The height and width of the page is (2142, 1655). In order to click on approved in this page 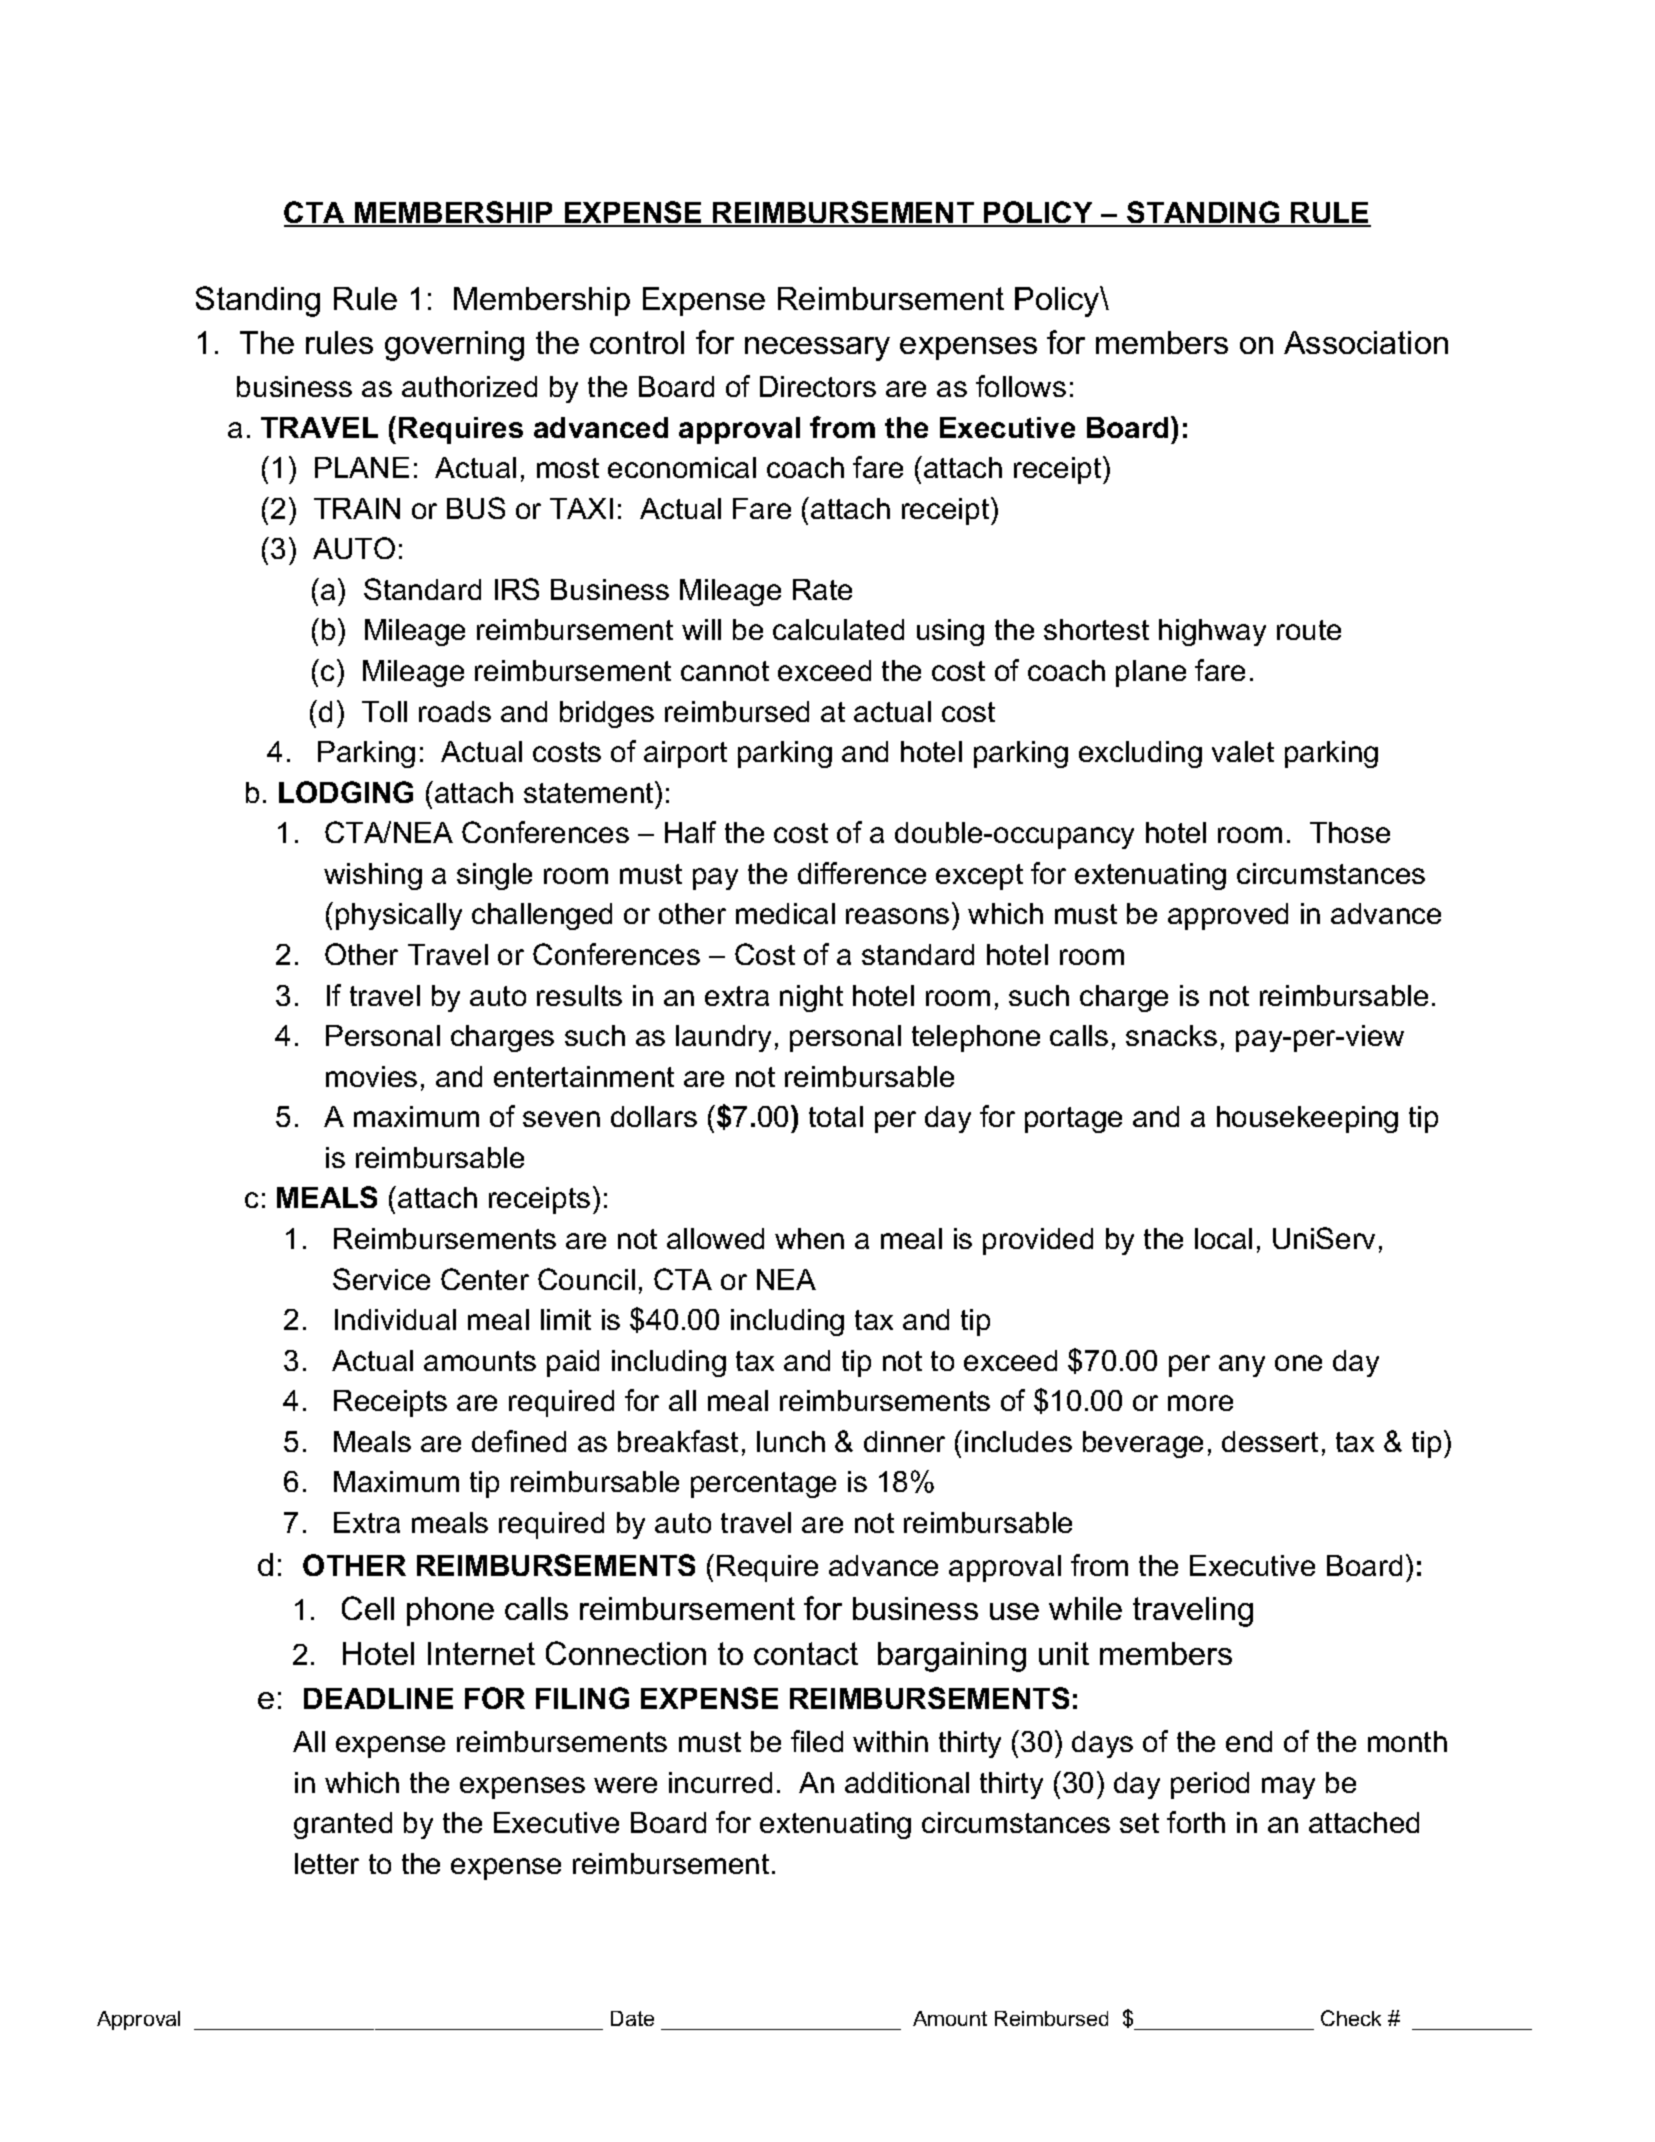, I will do `click(1228, 916)`.
